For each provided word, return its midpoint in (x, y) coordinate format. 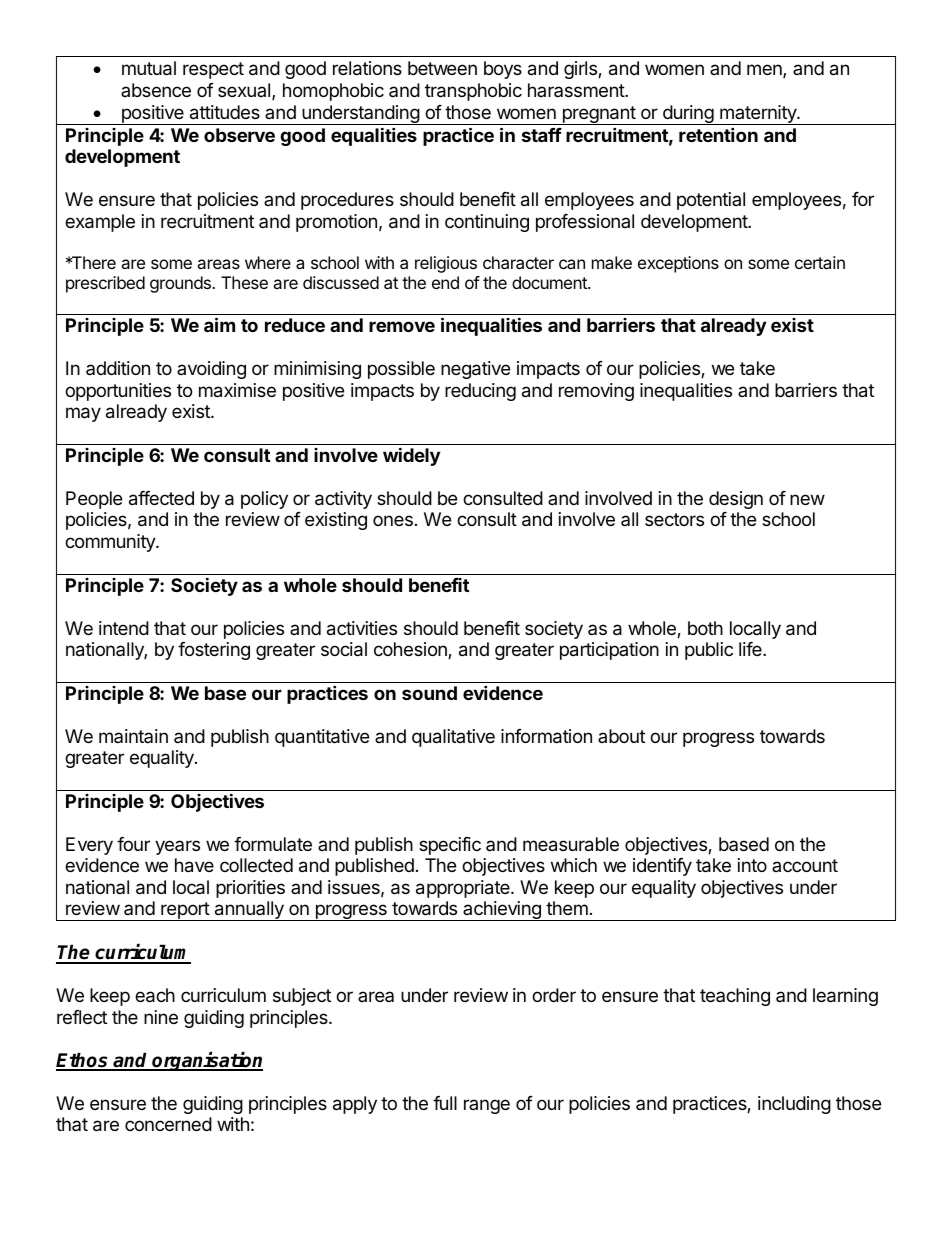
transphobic (473, 92)
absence (156, 90)
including (794, 1105)
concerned (168, 1124)
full (445, 1103)
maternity (758, 115)
